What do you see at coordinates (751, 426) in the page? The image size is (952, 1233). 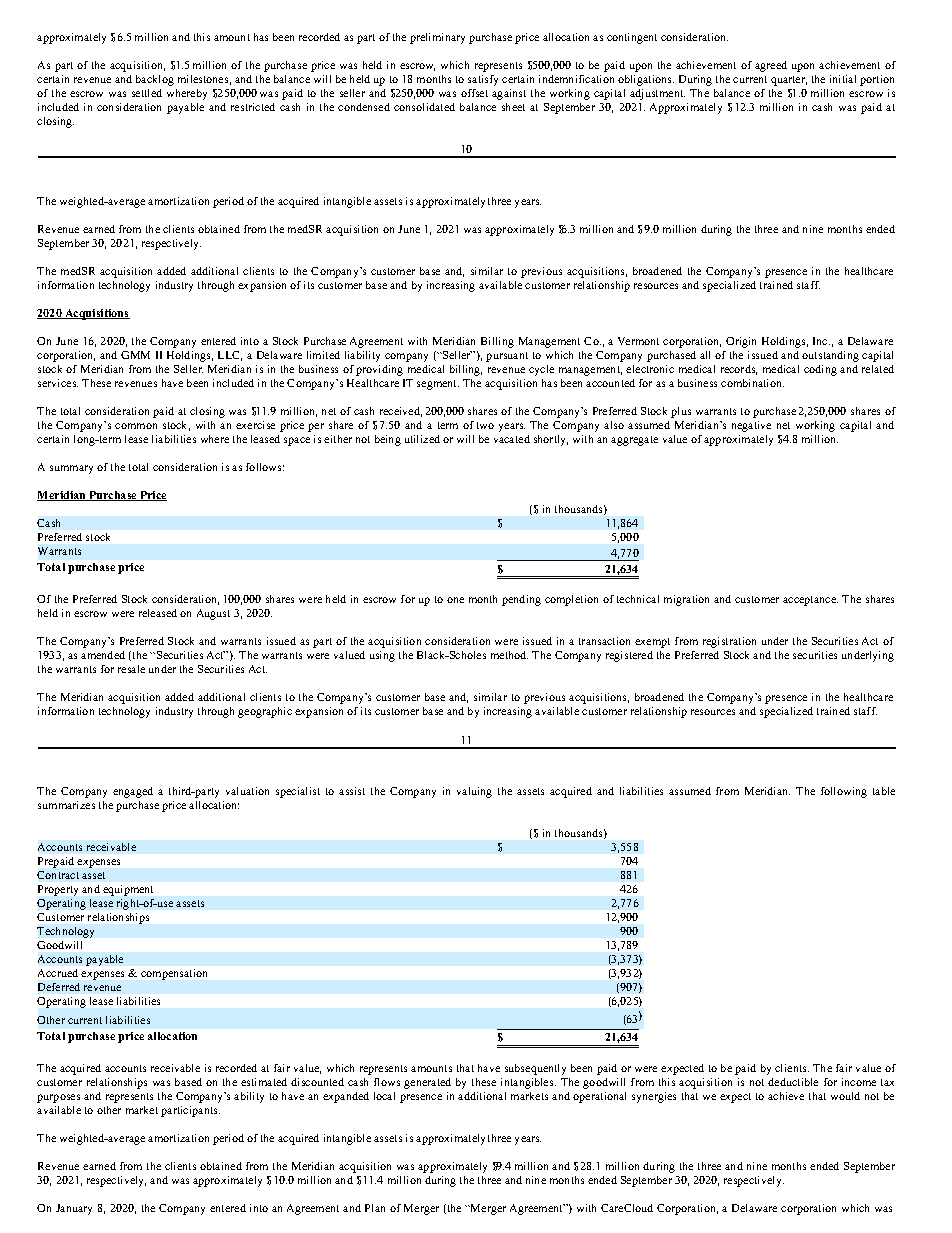 I see `negative` at bounding box center [751, 426].
